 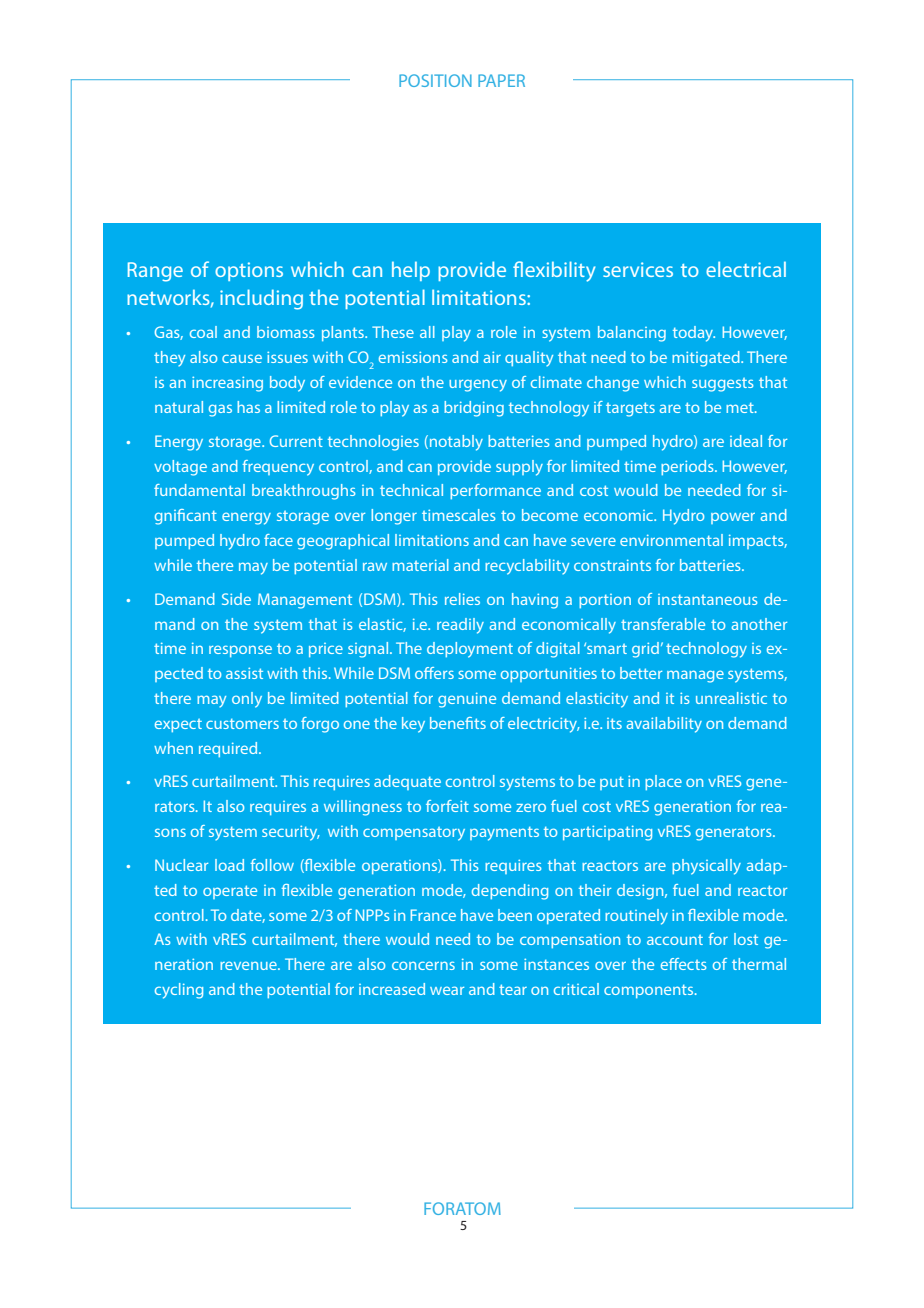 What do you see at coordinates (420, 565) in the screenshot?
I see `material` at bounding box center [420, 565].
